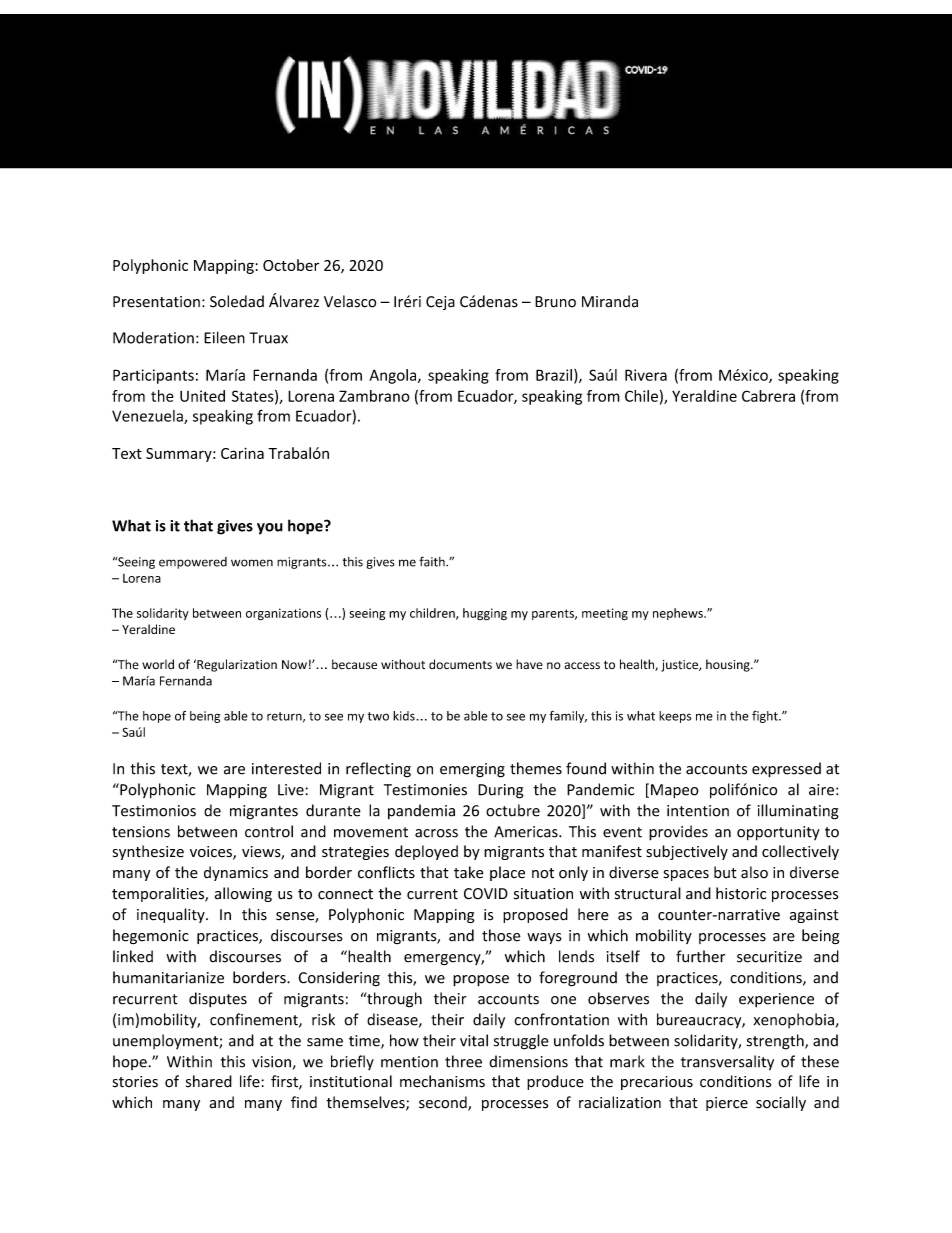  What do you see at coordinates (698, 811) in the image?
I see `intention` at bounding box center [698, 811].
